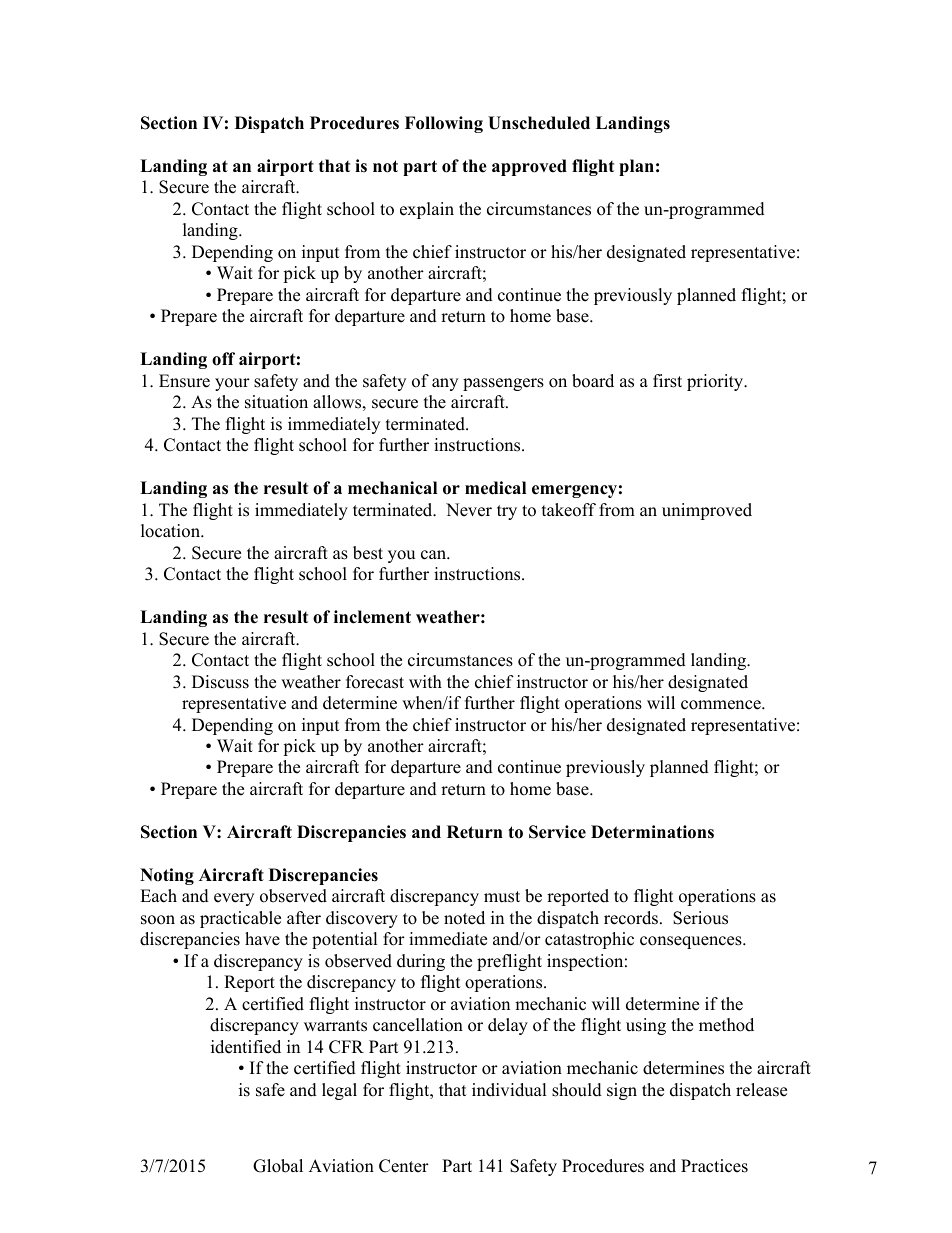  I want to click on explain, so click(427, 210).
